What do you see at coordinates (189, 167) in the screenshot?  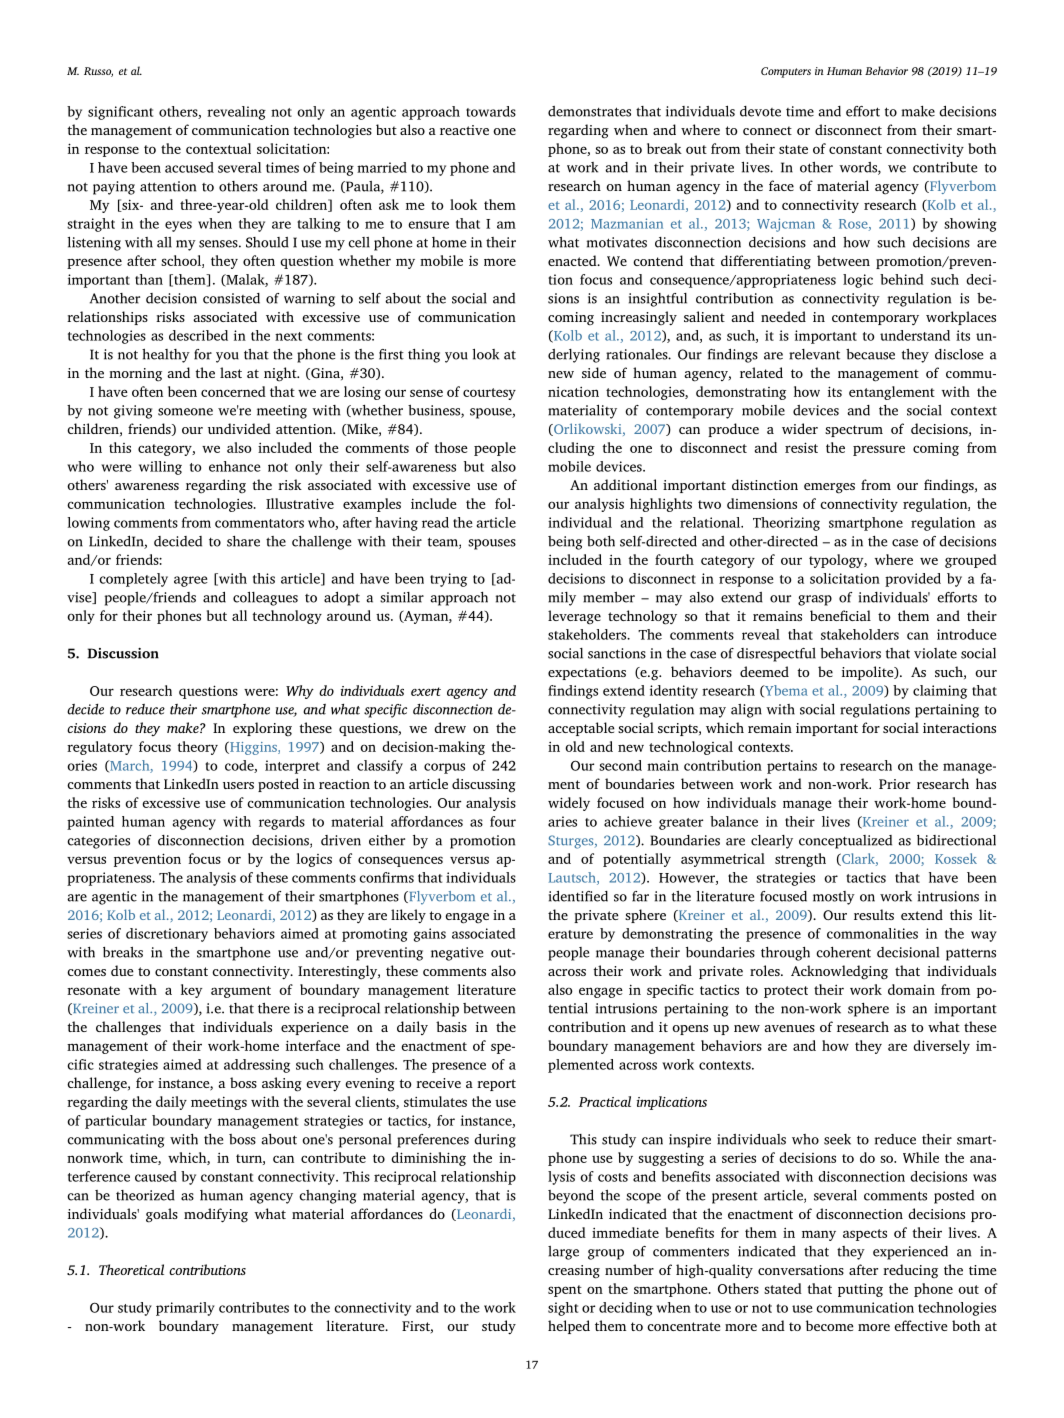 I see `accused` at bounding box center [189, 167].
